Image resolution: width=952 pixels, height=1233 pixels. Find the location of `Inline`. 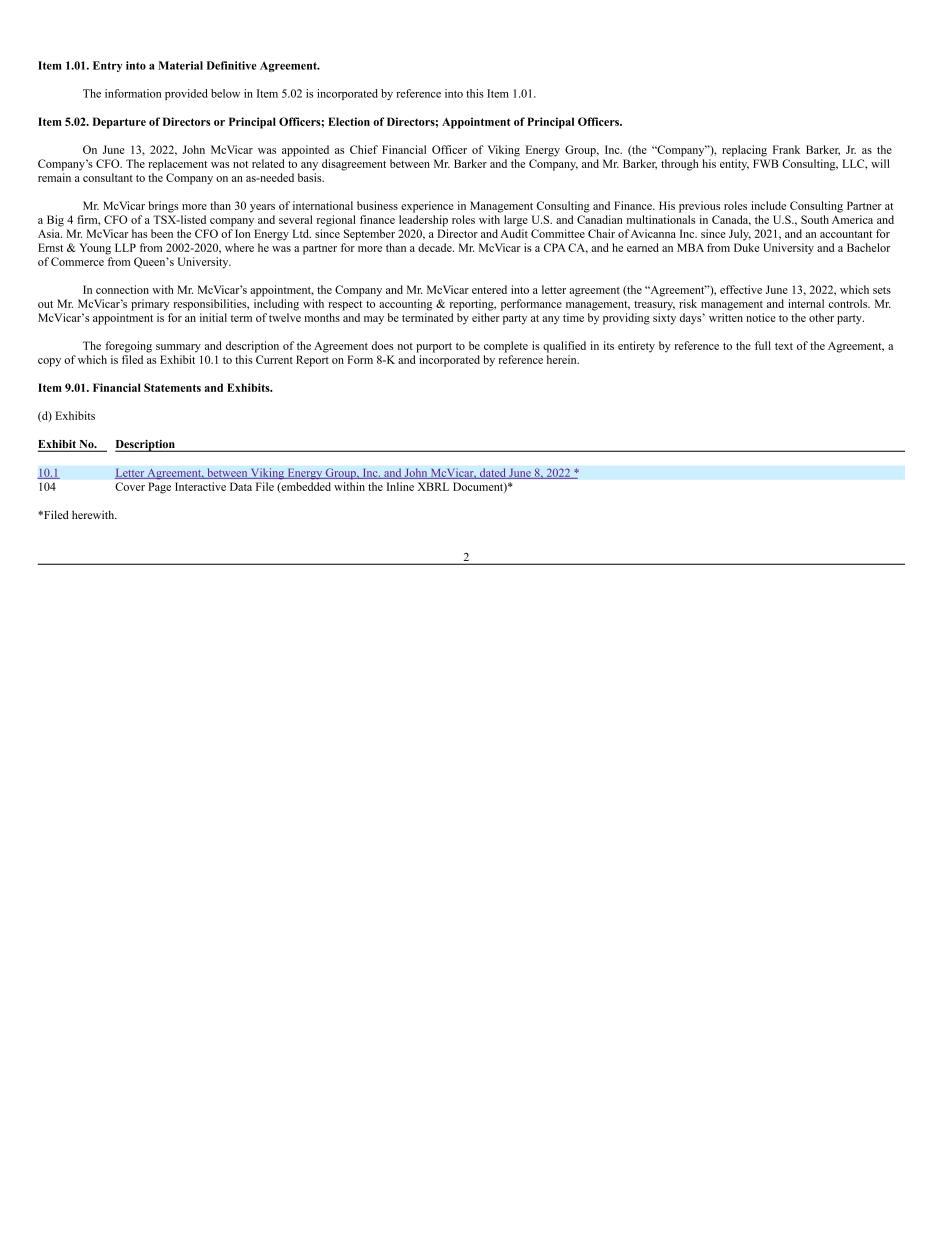

Inline is located at coordinates (400, 486).
